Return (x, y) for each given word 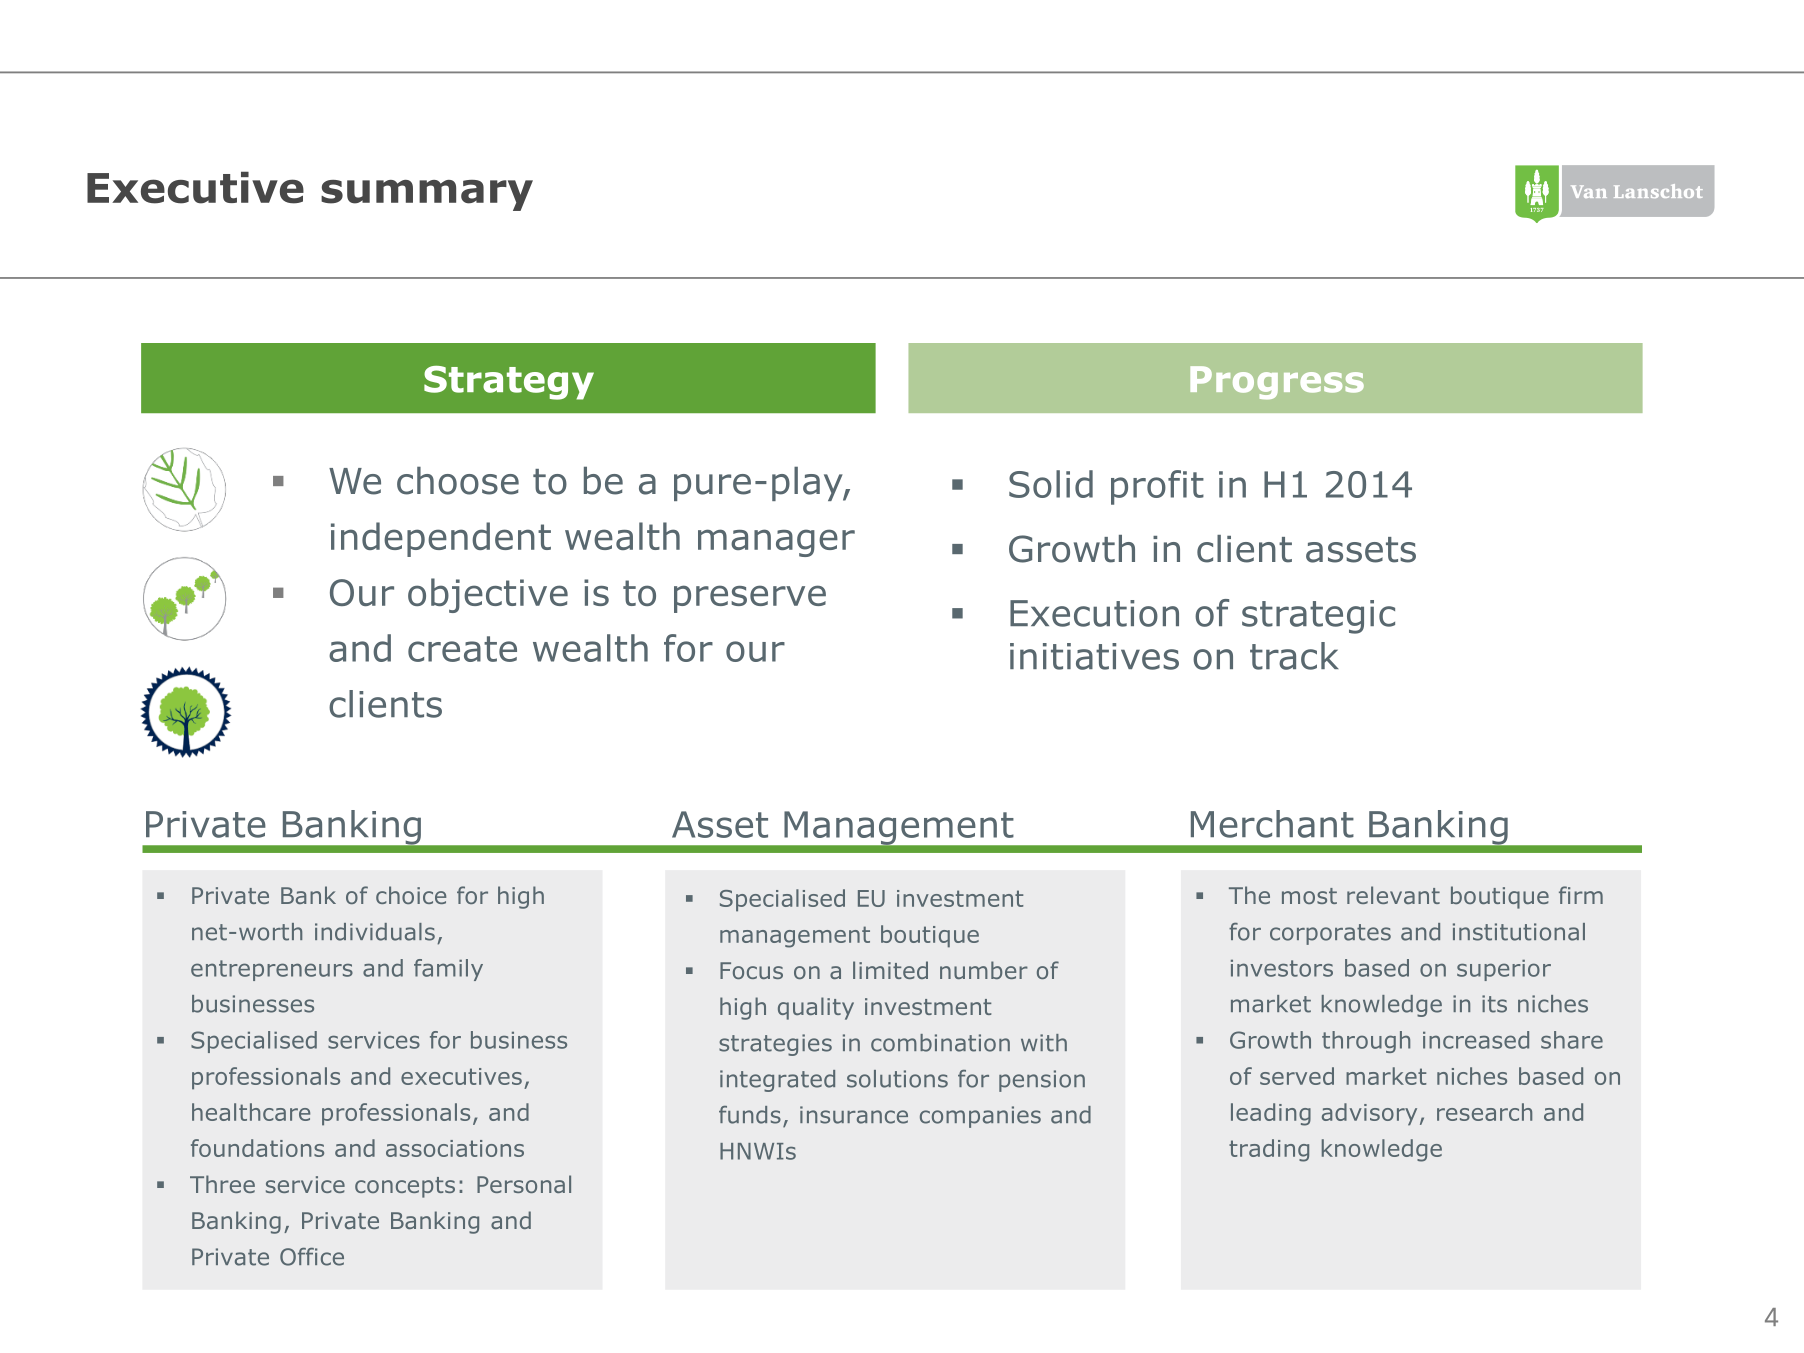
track (1294, 656)
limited (890, 970)
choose (458, 481)
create (462, 649)
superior (1504, 970)
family (448, 970)
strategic (1318, 617)
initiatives (1094, 656)
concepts (405, 1187)
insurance (854, 1115)
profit (1157, 487)
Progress (1277, 383)
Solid (1051, 484)
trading (1269, 1150)
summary (427, 195)
